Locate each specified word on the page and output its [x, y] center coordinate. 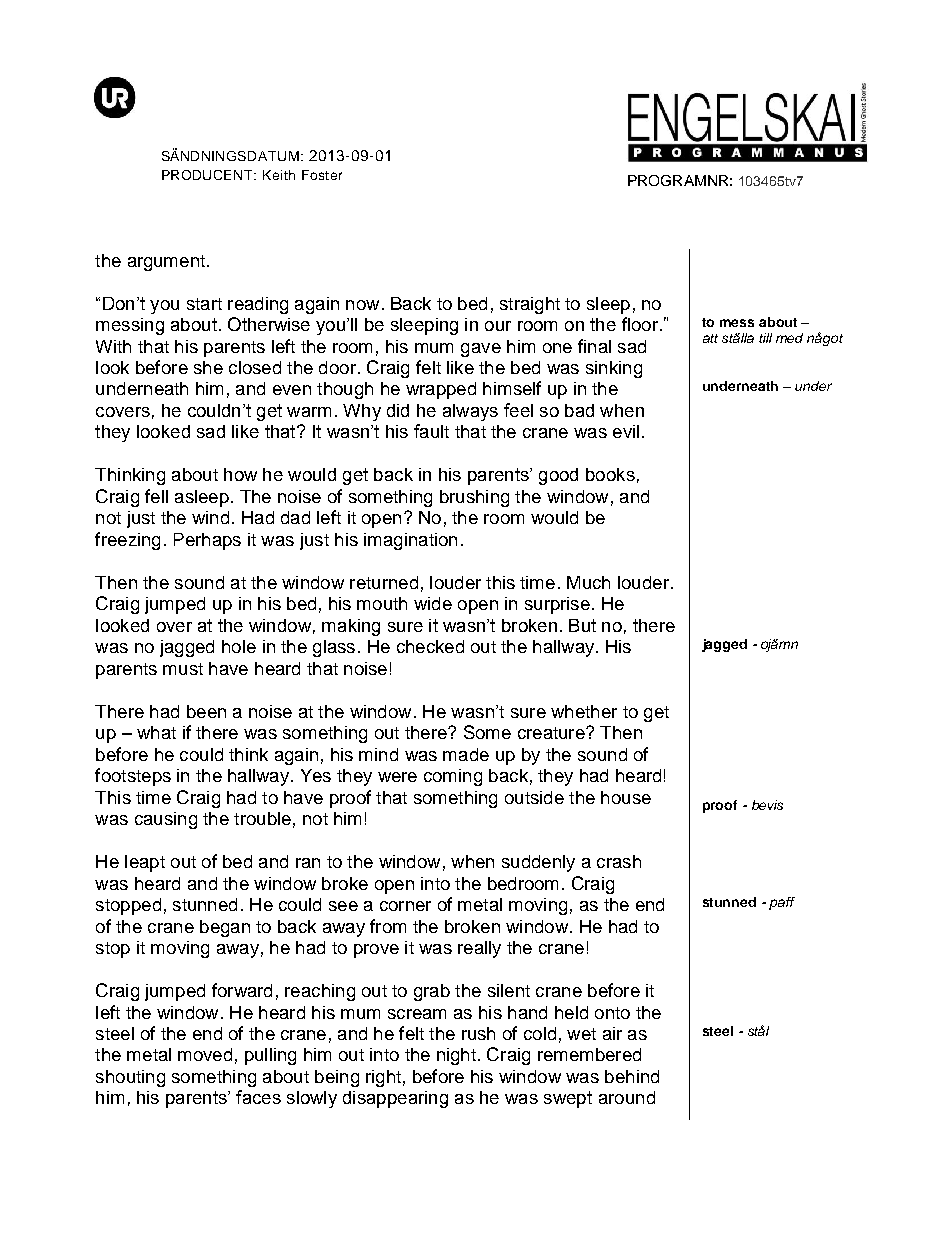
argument [166, 263]
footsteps [133, 777]
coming [453, 777]
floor [640, 324]
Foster [322, 175]
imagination [410, 541]
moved [205, 1054]
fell [156, 496]
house [626, 797]
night [456, 1056]
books [610, 474]
